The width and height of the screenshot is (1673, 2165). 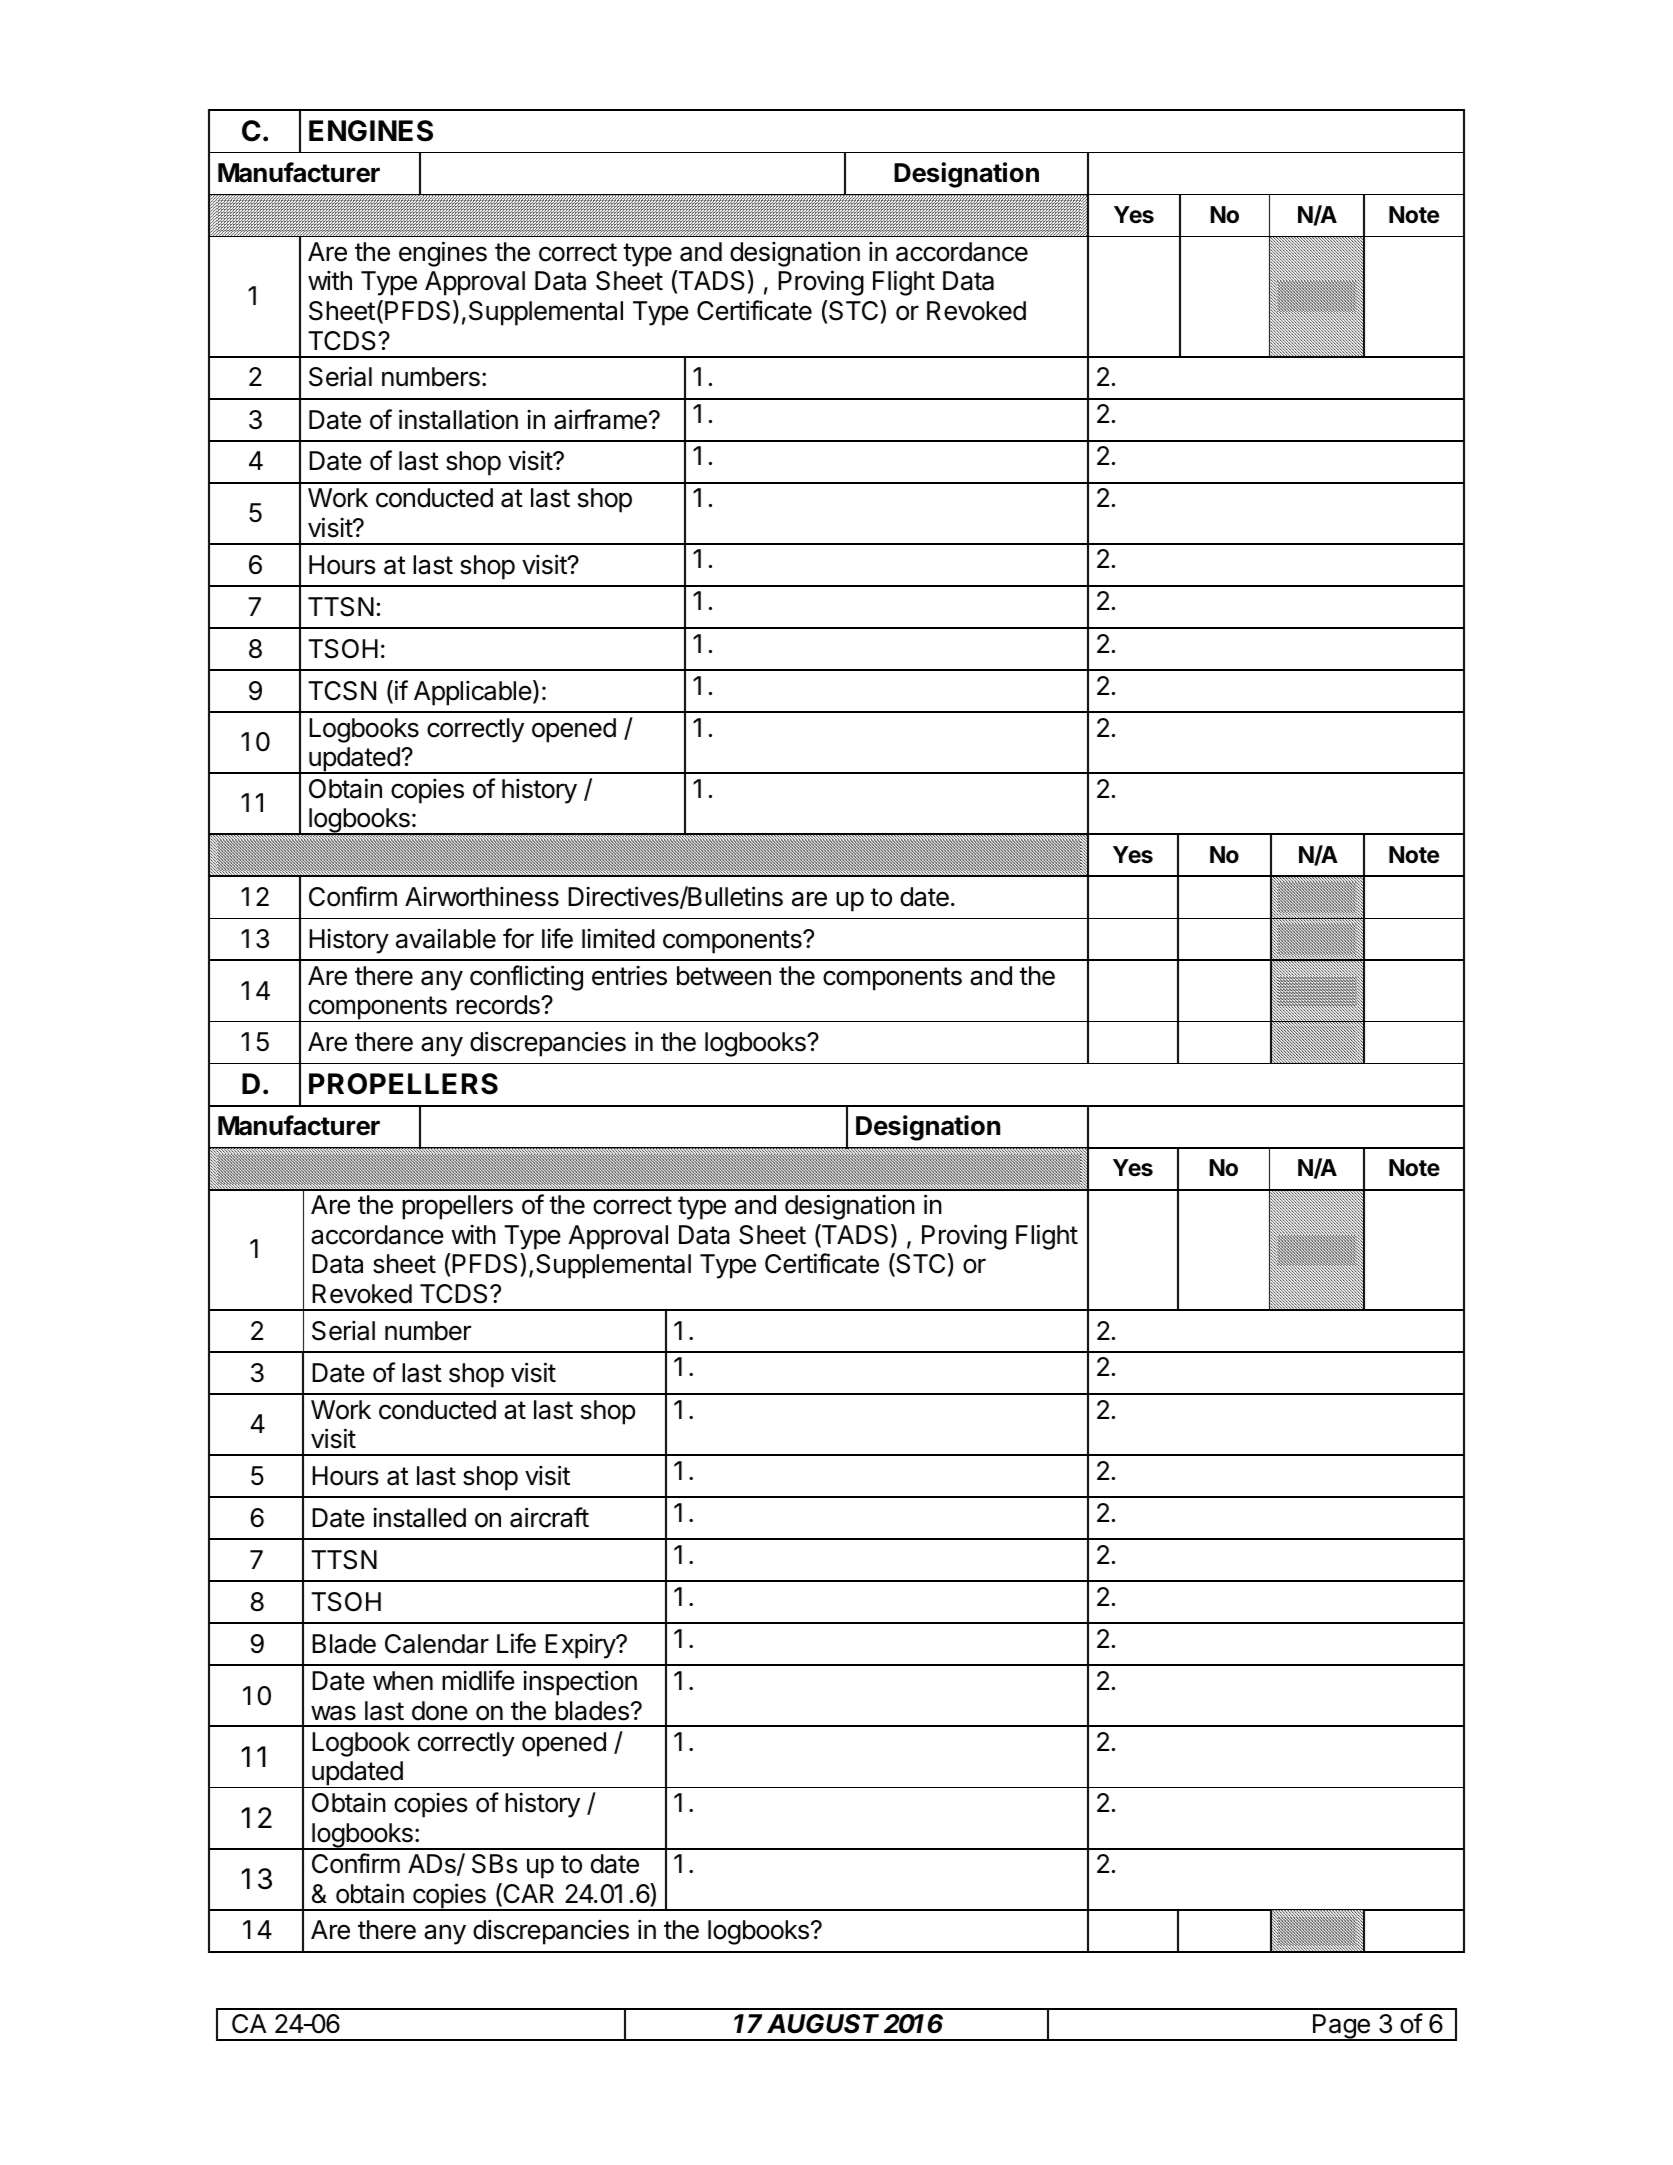 I want to click on conflicting, so click(x=526, y=978).
